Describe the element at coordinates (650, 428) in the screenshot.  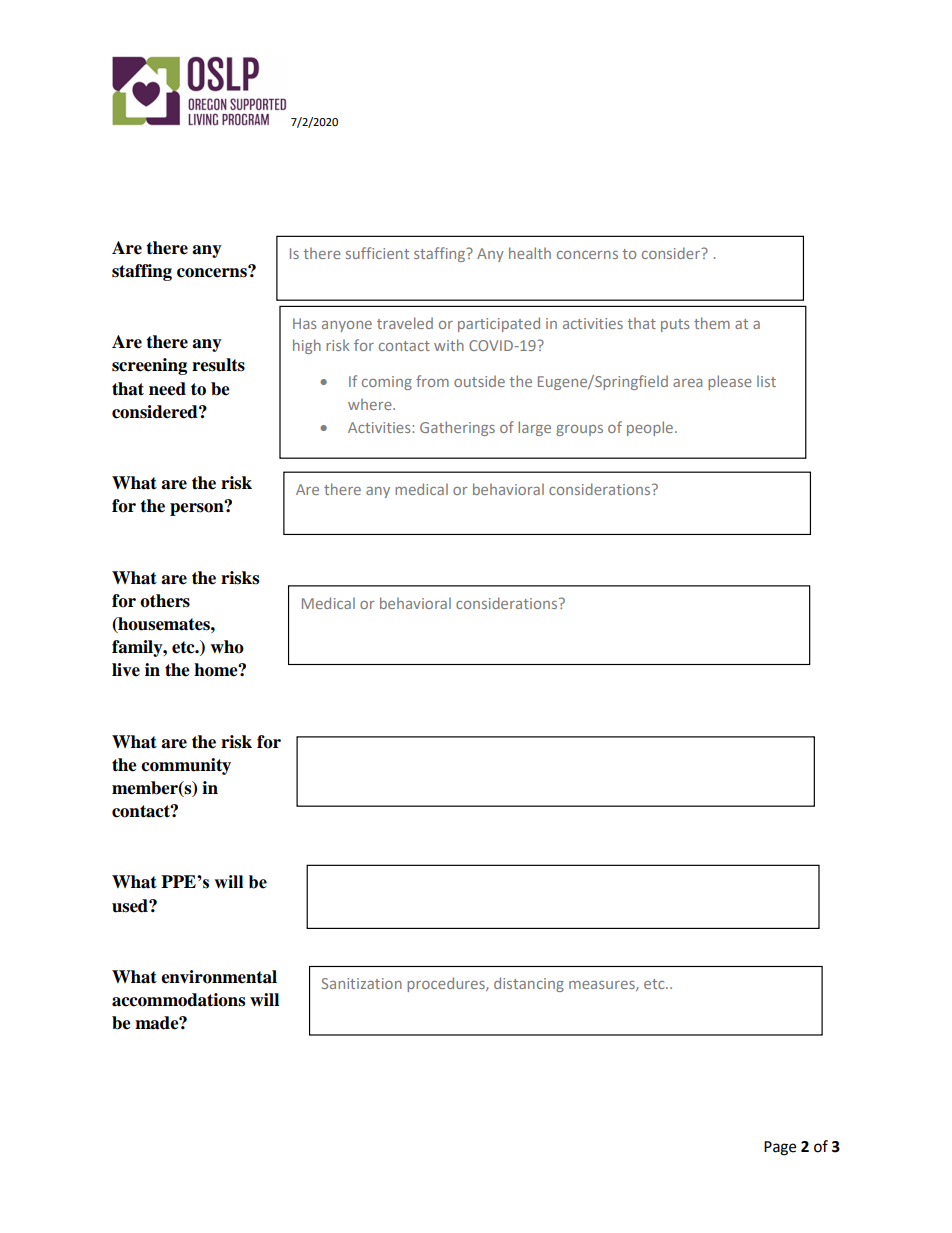
I see `people` at that location.
